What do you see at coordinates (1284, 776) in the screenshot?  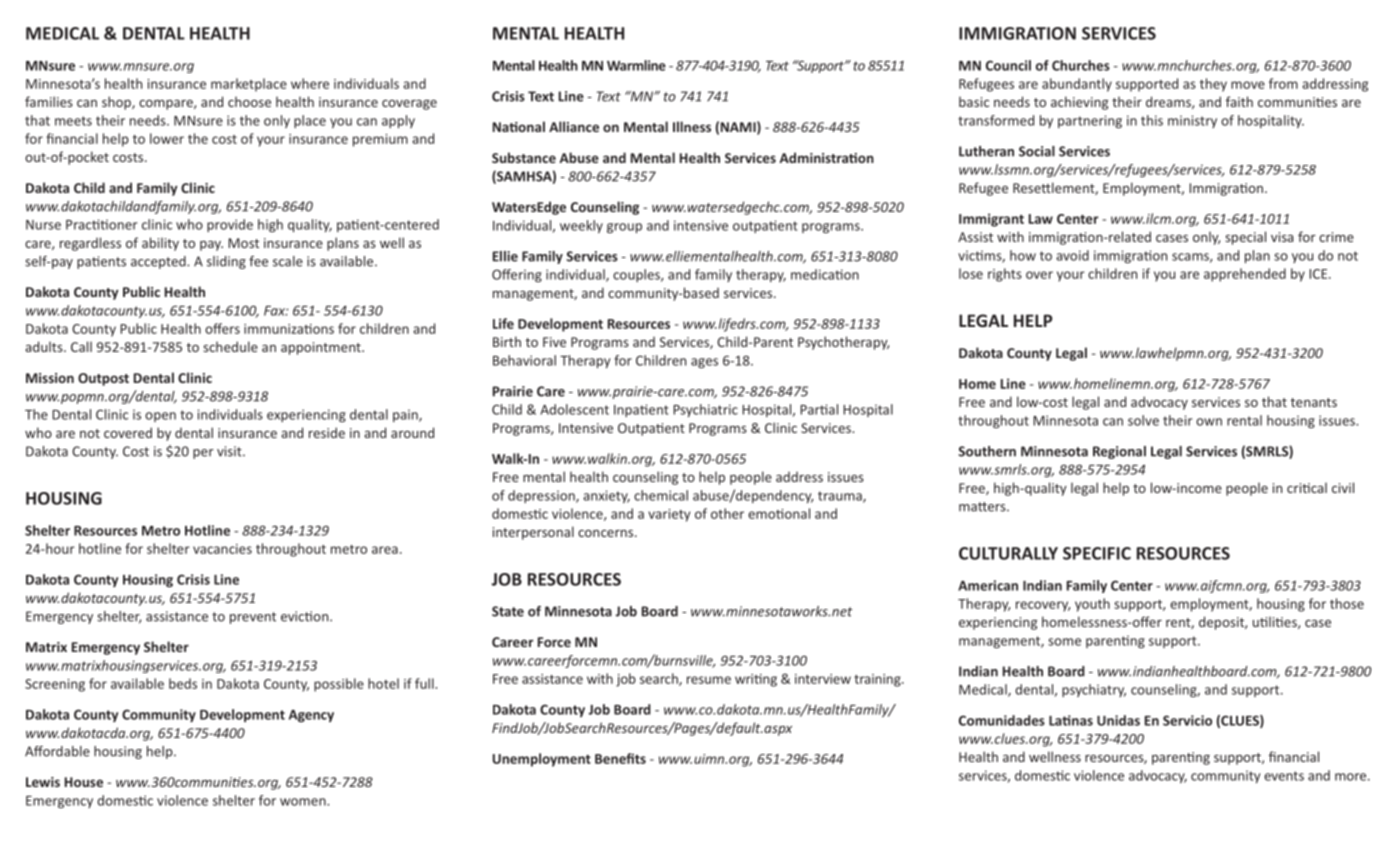 I see `events` at bounding box center [1284, 776].
